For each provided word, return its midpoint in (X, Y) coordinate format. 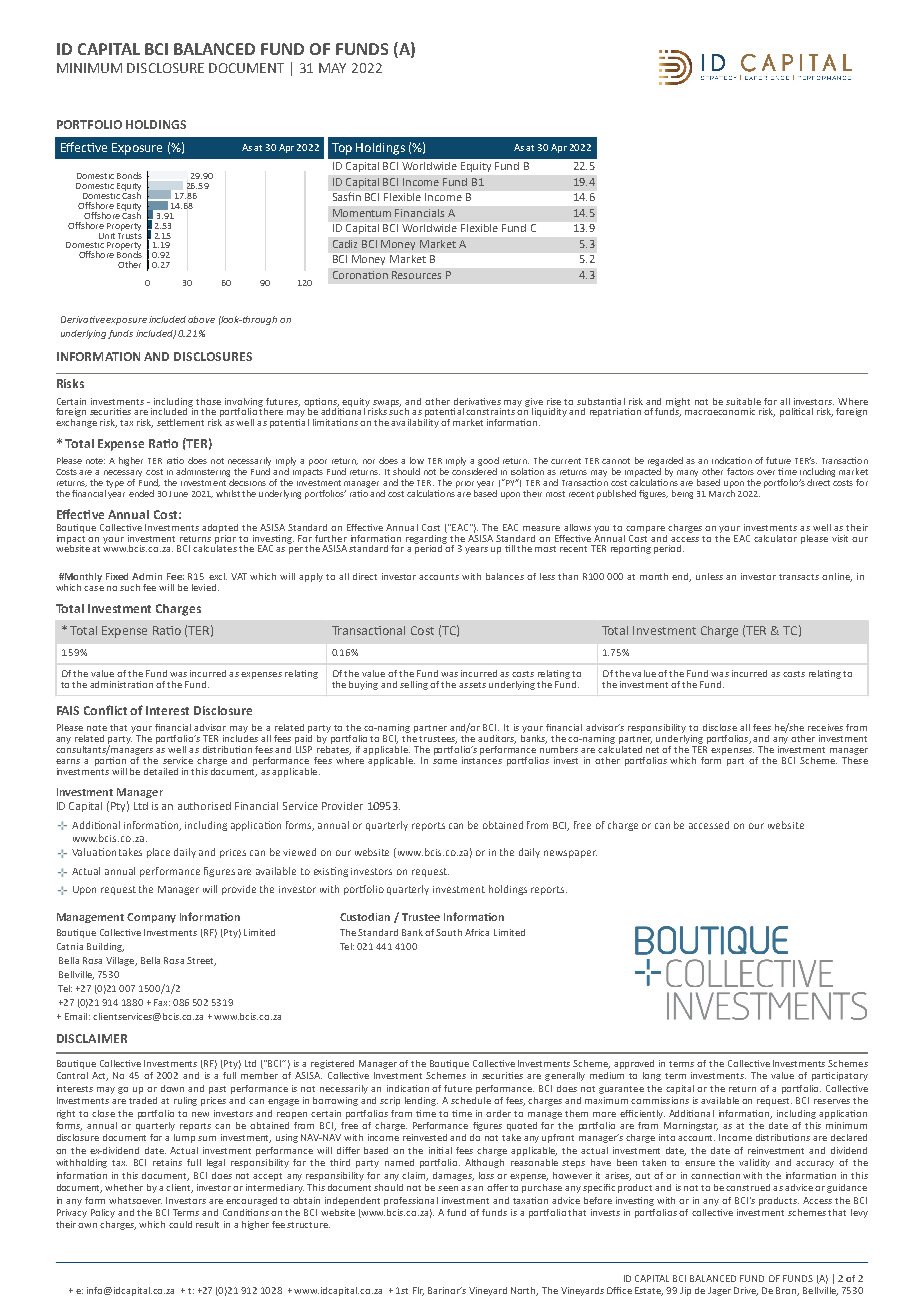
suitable (743, 401)
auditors (497, 739)
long (652, 1076)
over (766, 472)
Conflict (105, 710)
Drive (746, 1291)
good (488, 461)
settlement (180, 422)
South (449, 932)
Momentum (362, 213)
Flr (418, 1291)
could (180, 1224)
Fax (162, 1002)
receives (825, 727)
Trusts (130, 234)
